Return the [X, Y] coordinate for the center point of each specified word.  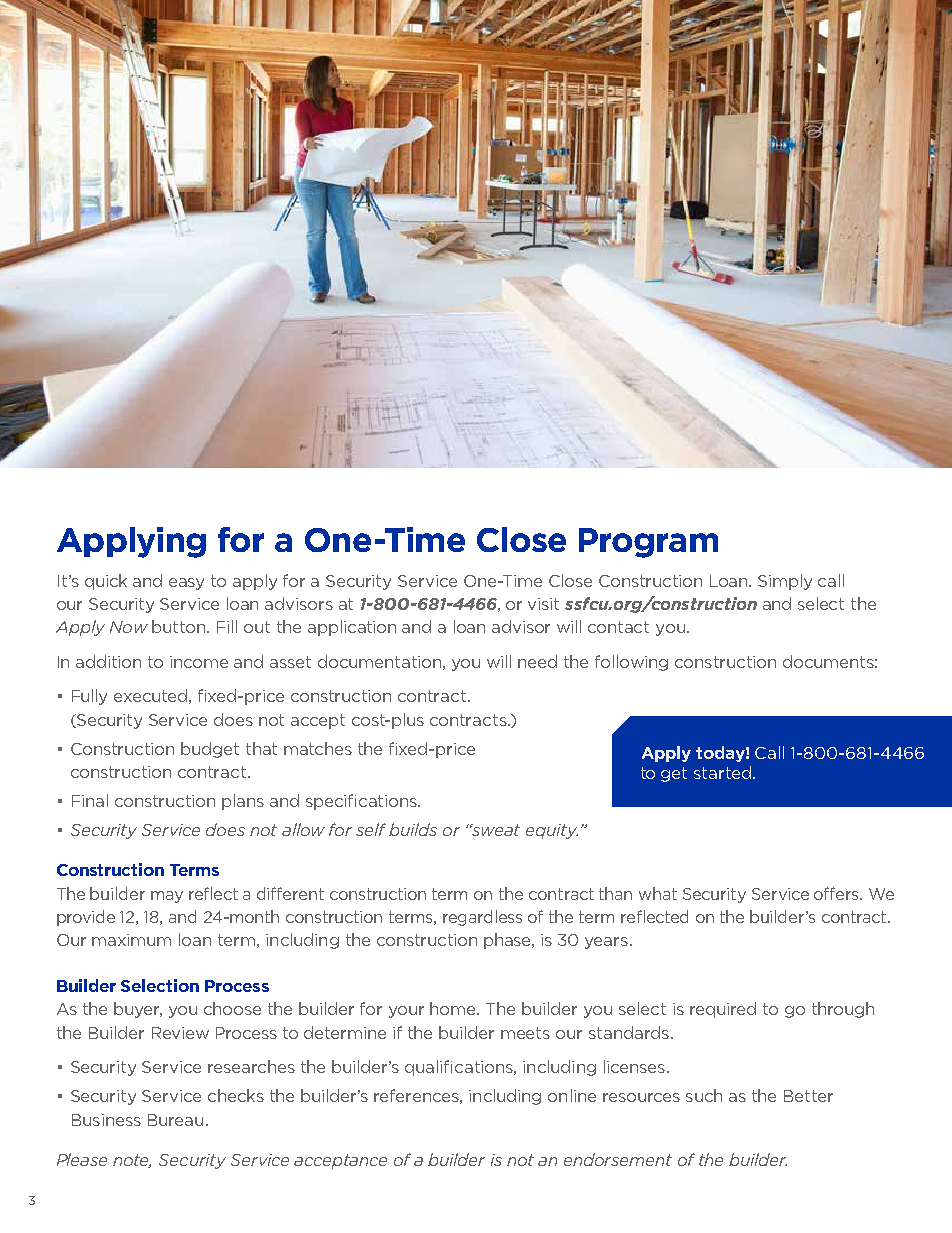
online [572, 1095]
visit [543, 604]
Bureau [175, 1120]
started [722, 772]
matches [318, 748]
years [608, 943]
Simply [785, 582]
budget [210, 750]
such [704, 1095]
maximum [131, 940]
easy [186, 584]
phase [509, 941]
